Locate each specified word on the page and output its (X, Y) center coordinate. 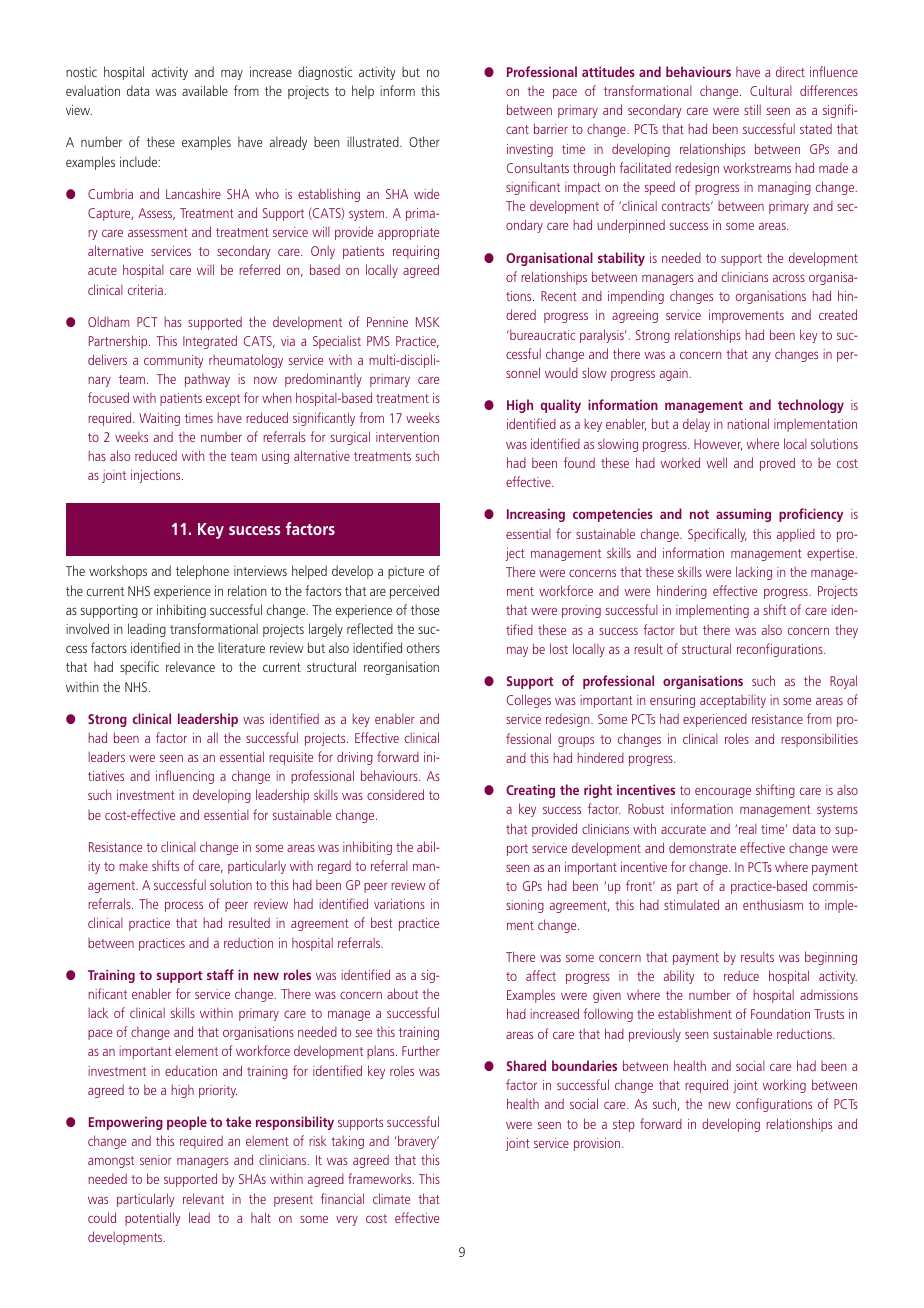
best (382, 922)
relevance (190, 666)
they (846, 631)
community (174, 361)
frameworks (381, 1178)
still (752, 109)
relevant (203, 1198)
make (133, 866)
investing (530, 150)
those (425, 609)
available (205, 90)
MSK (428, 322)
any (761, 357)
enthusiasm (773, 904)
